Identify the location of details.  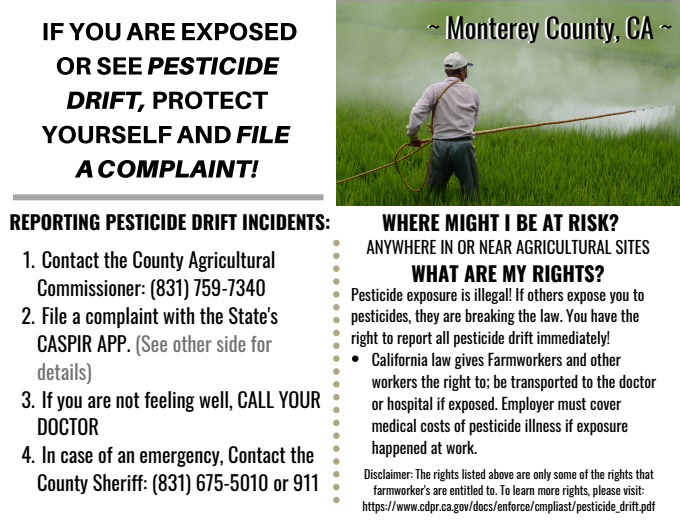
(63, 371).
